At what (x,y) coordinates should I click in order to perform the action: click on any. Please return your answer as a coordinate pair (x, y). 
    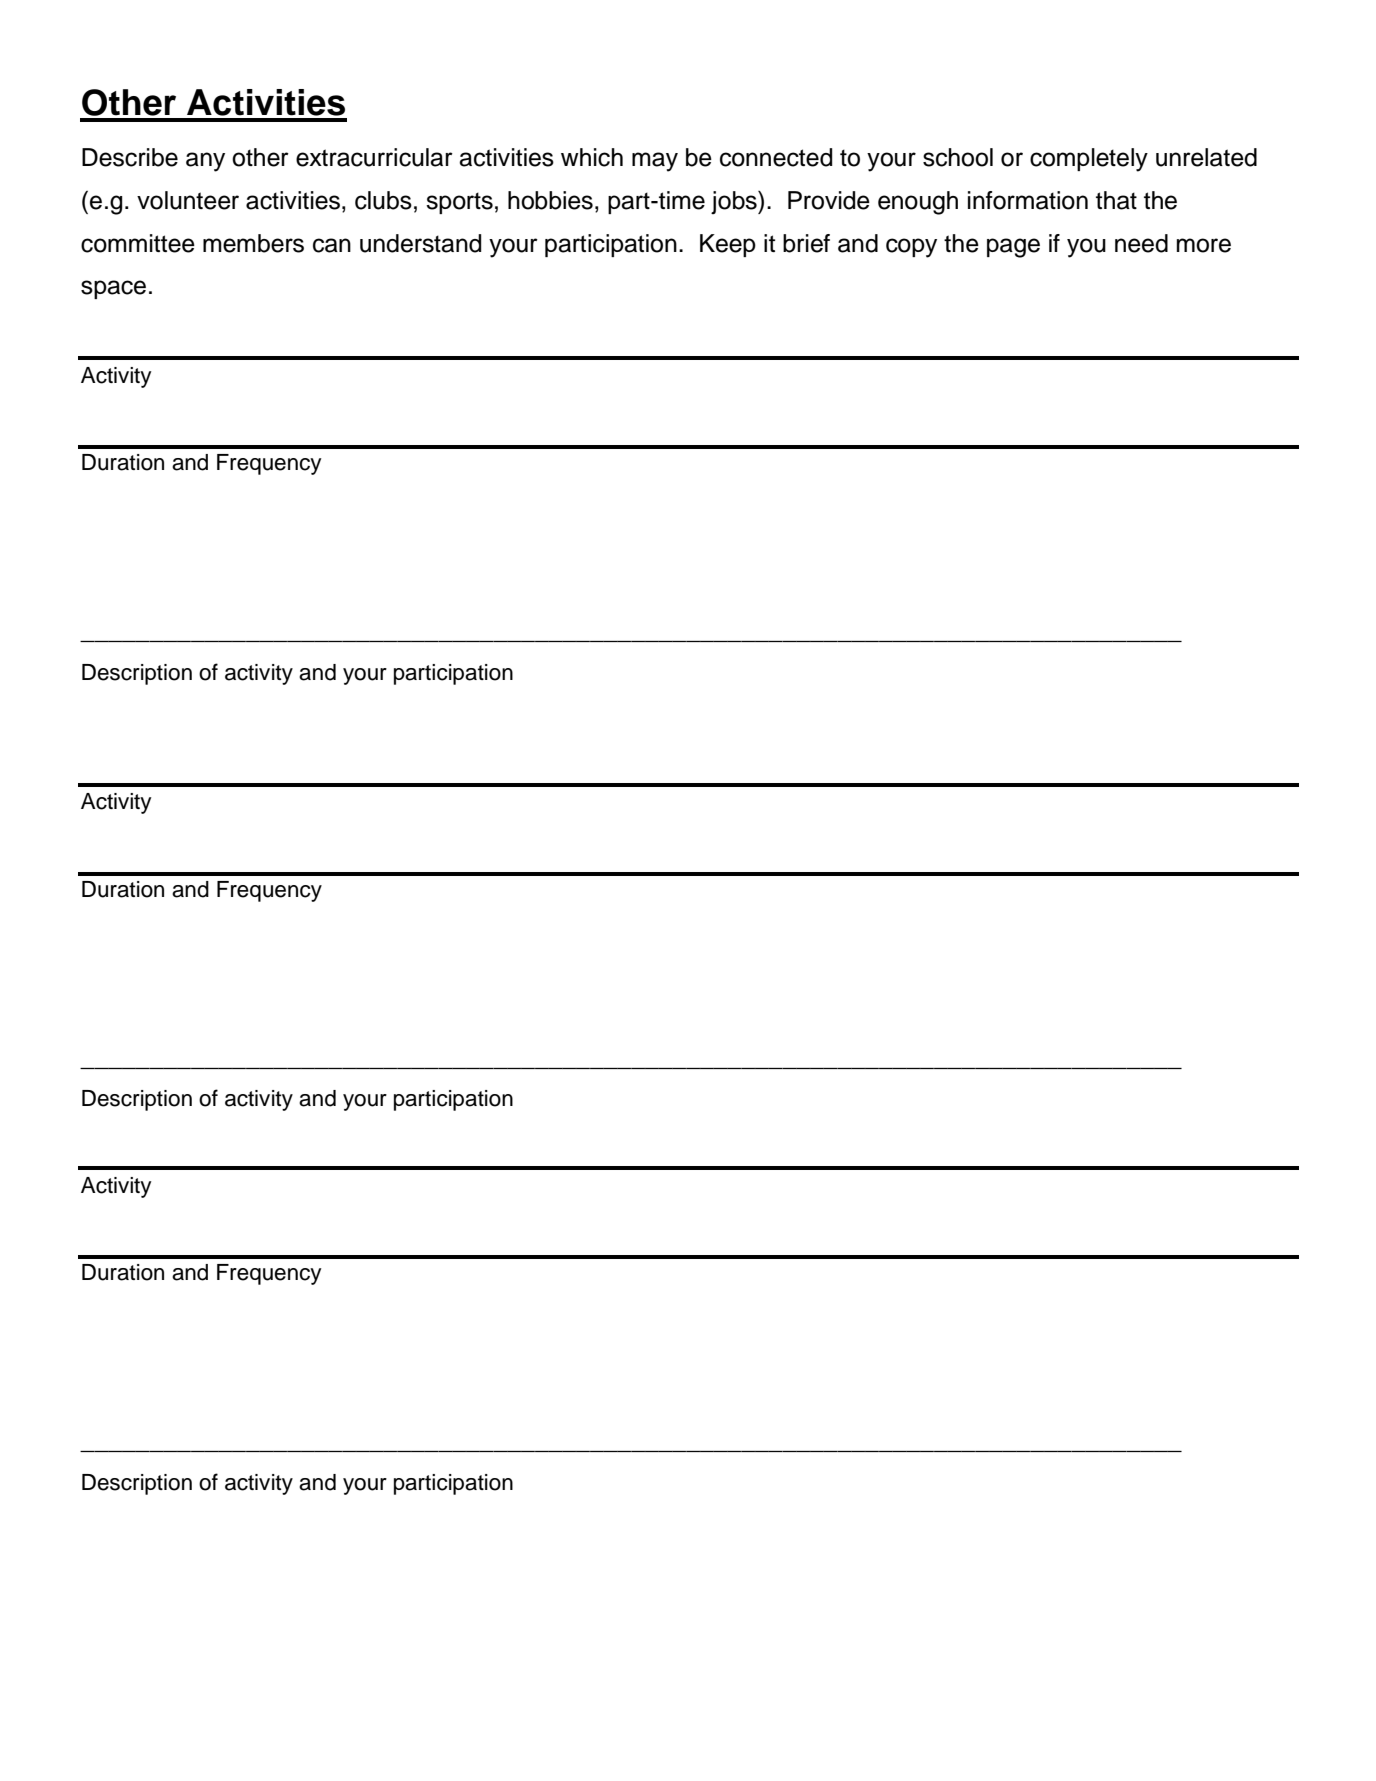
    Looking at the image, I should click on (205, 162).
